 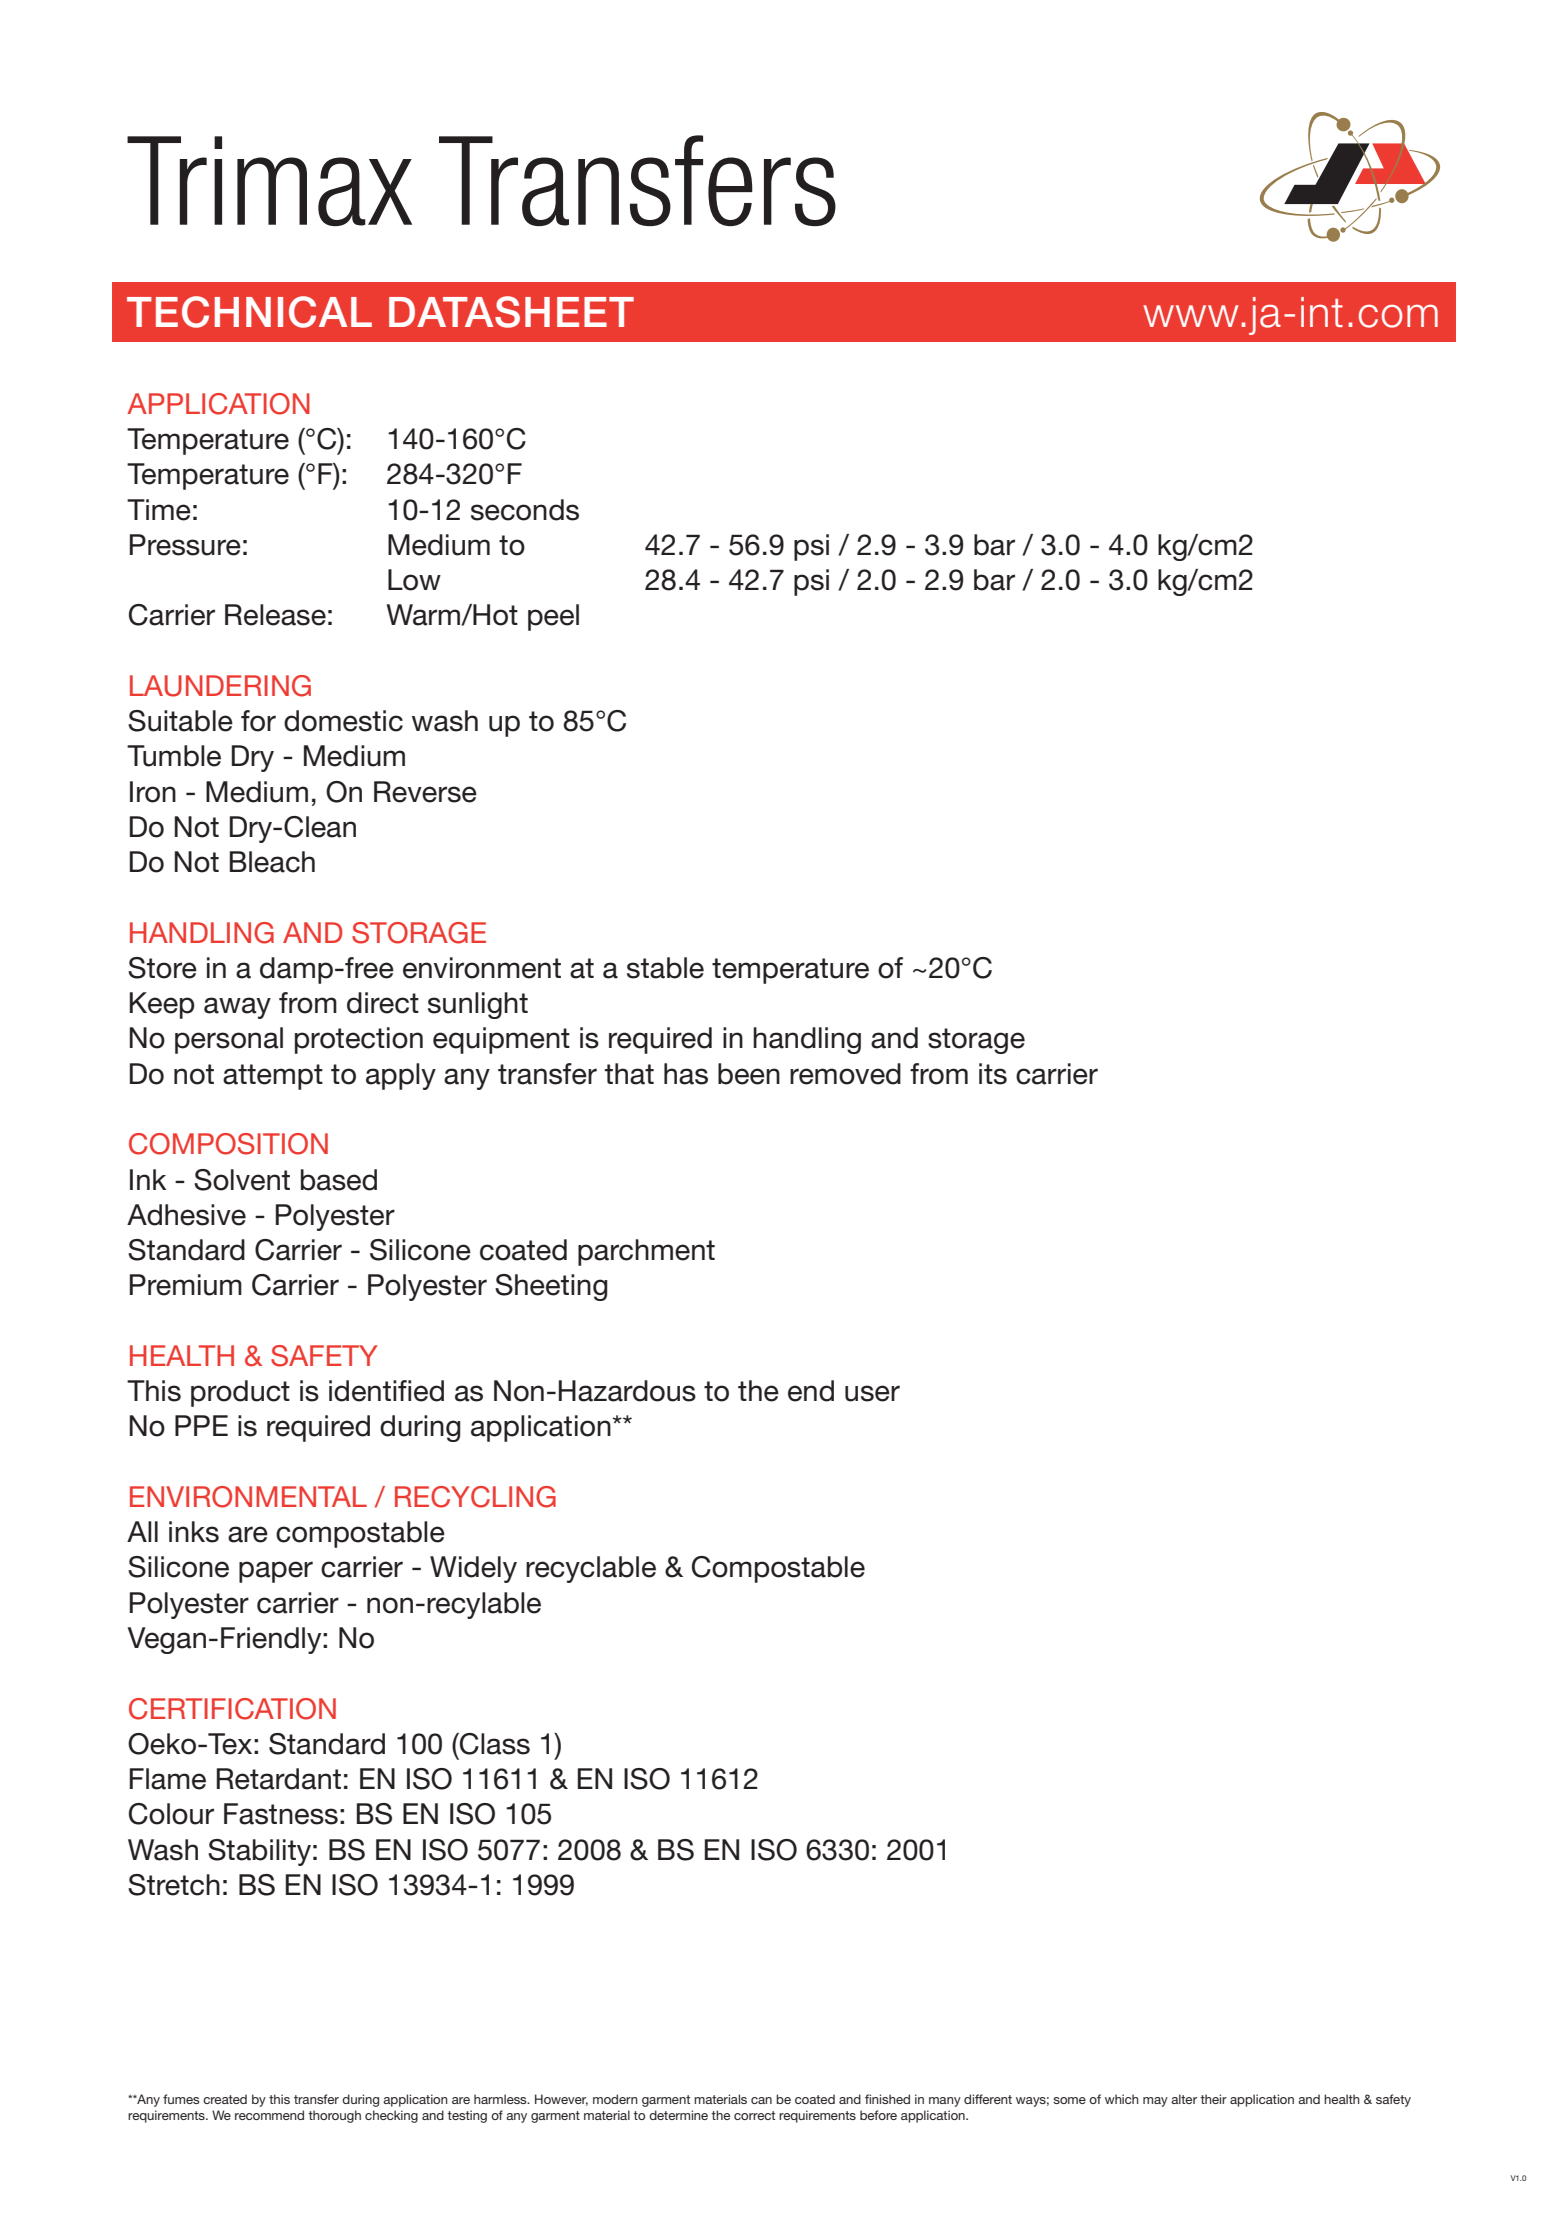 I want to click on Bleach, so click(x=272, y=862).
